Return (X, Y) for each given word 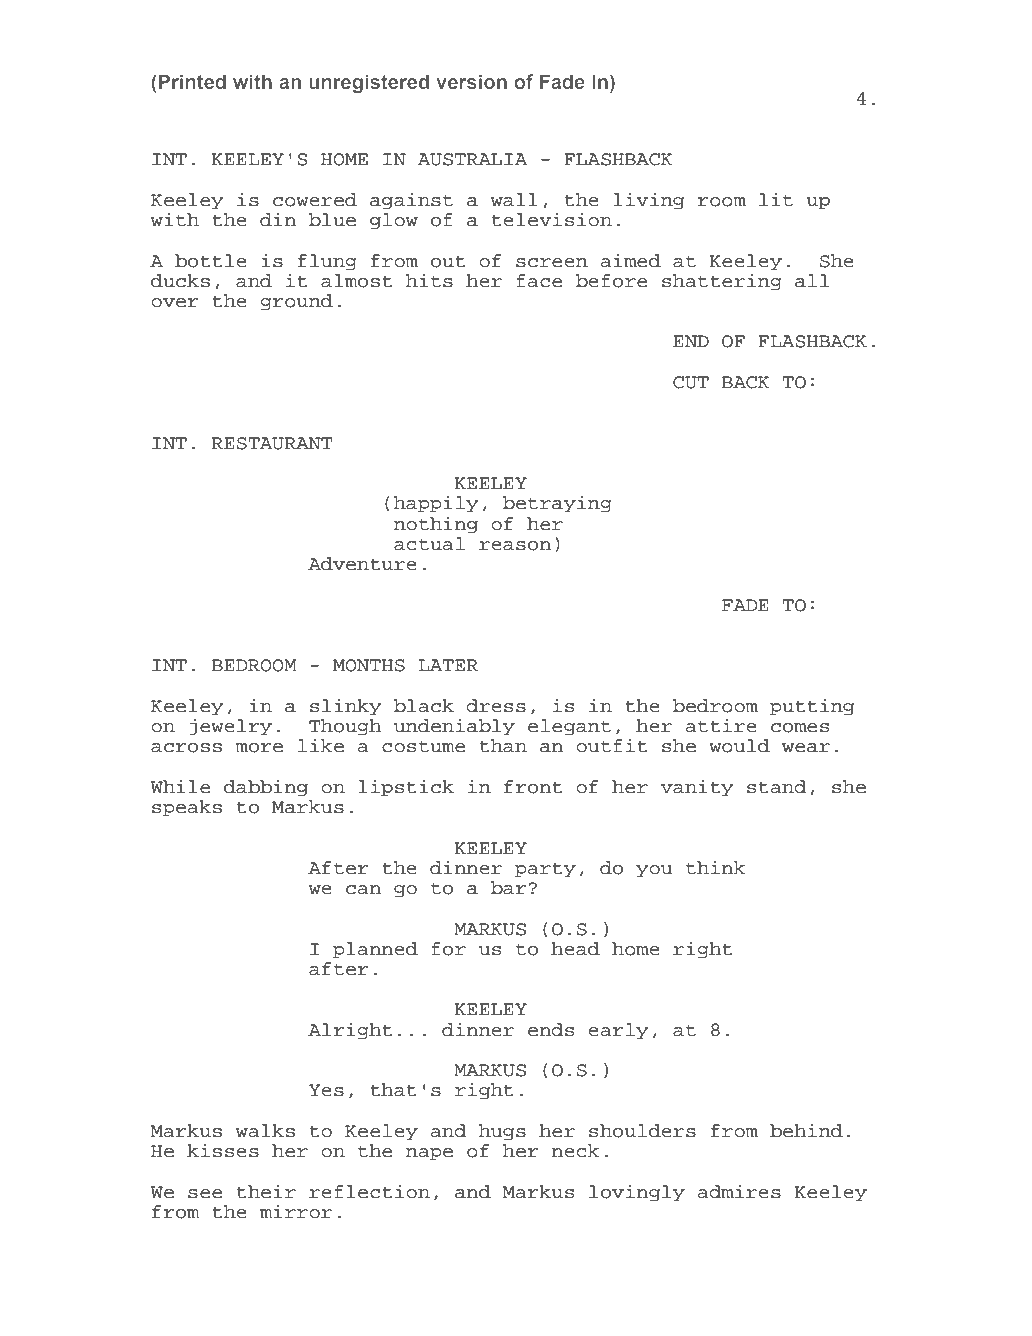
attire (721, 725)
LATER (448, 665)
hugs (502, 1132)
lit (776, 199)
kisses (223, 1150)
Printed (192, 81)
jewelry (230, 727)
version (471, 81)
